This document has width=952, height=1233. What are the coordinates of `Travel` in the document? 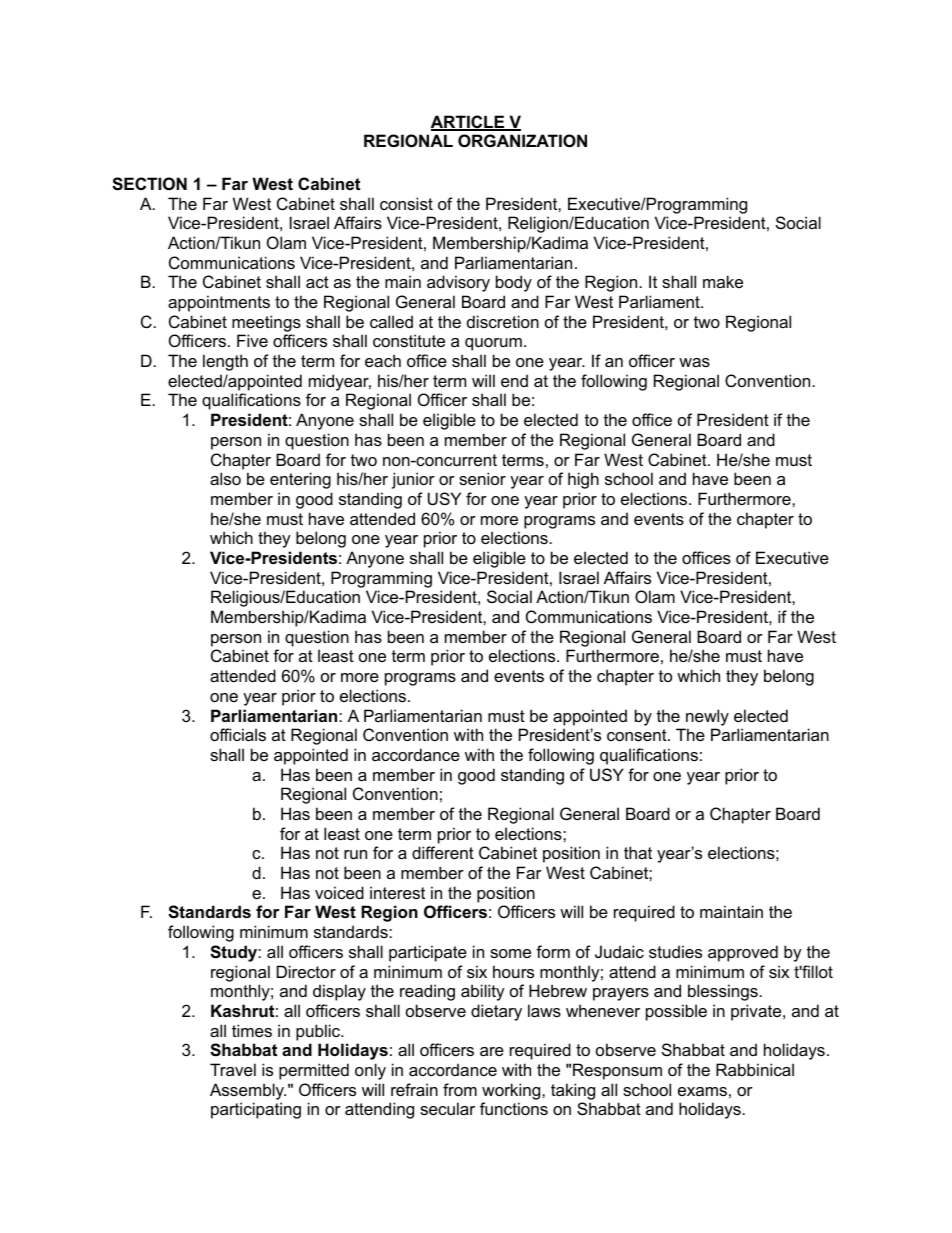 It's located at (233, 1069).
